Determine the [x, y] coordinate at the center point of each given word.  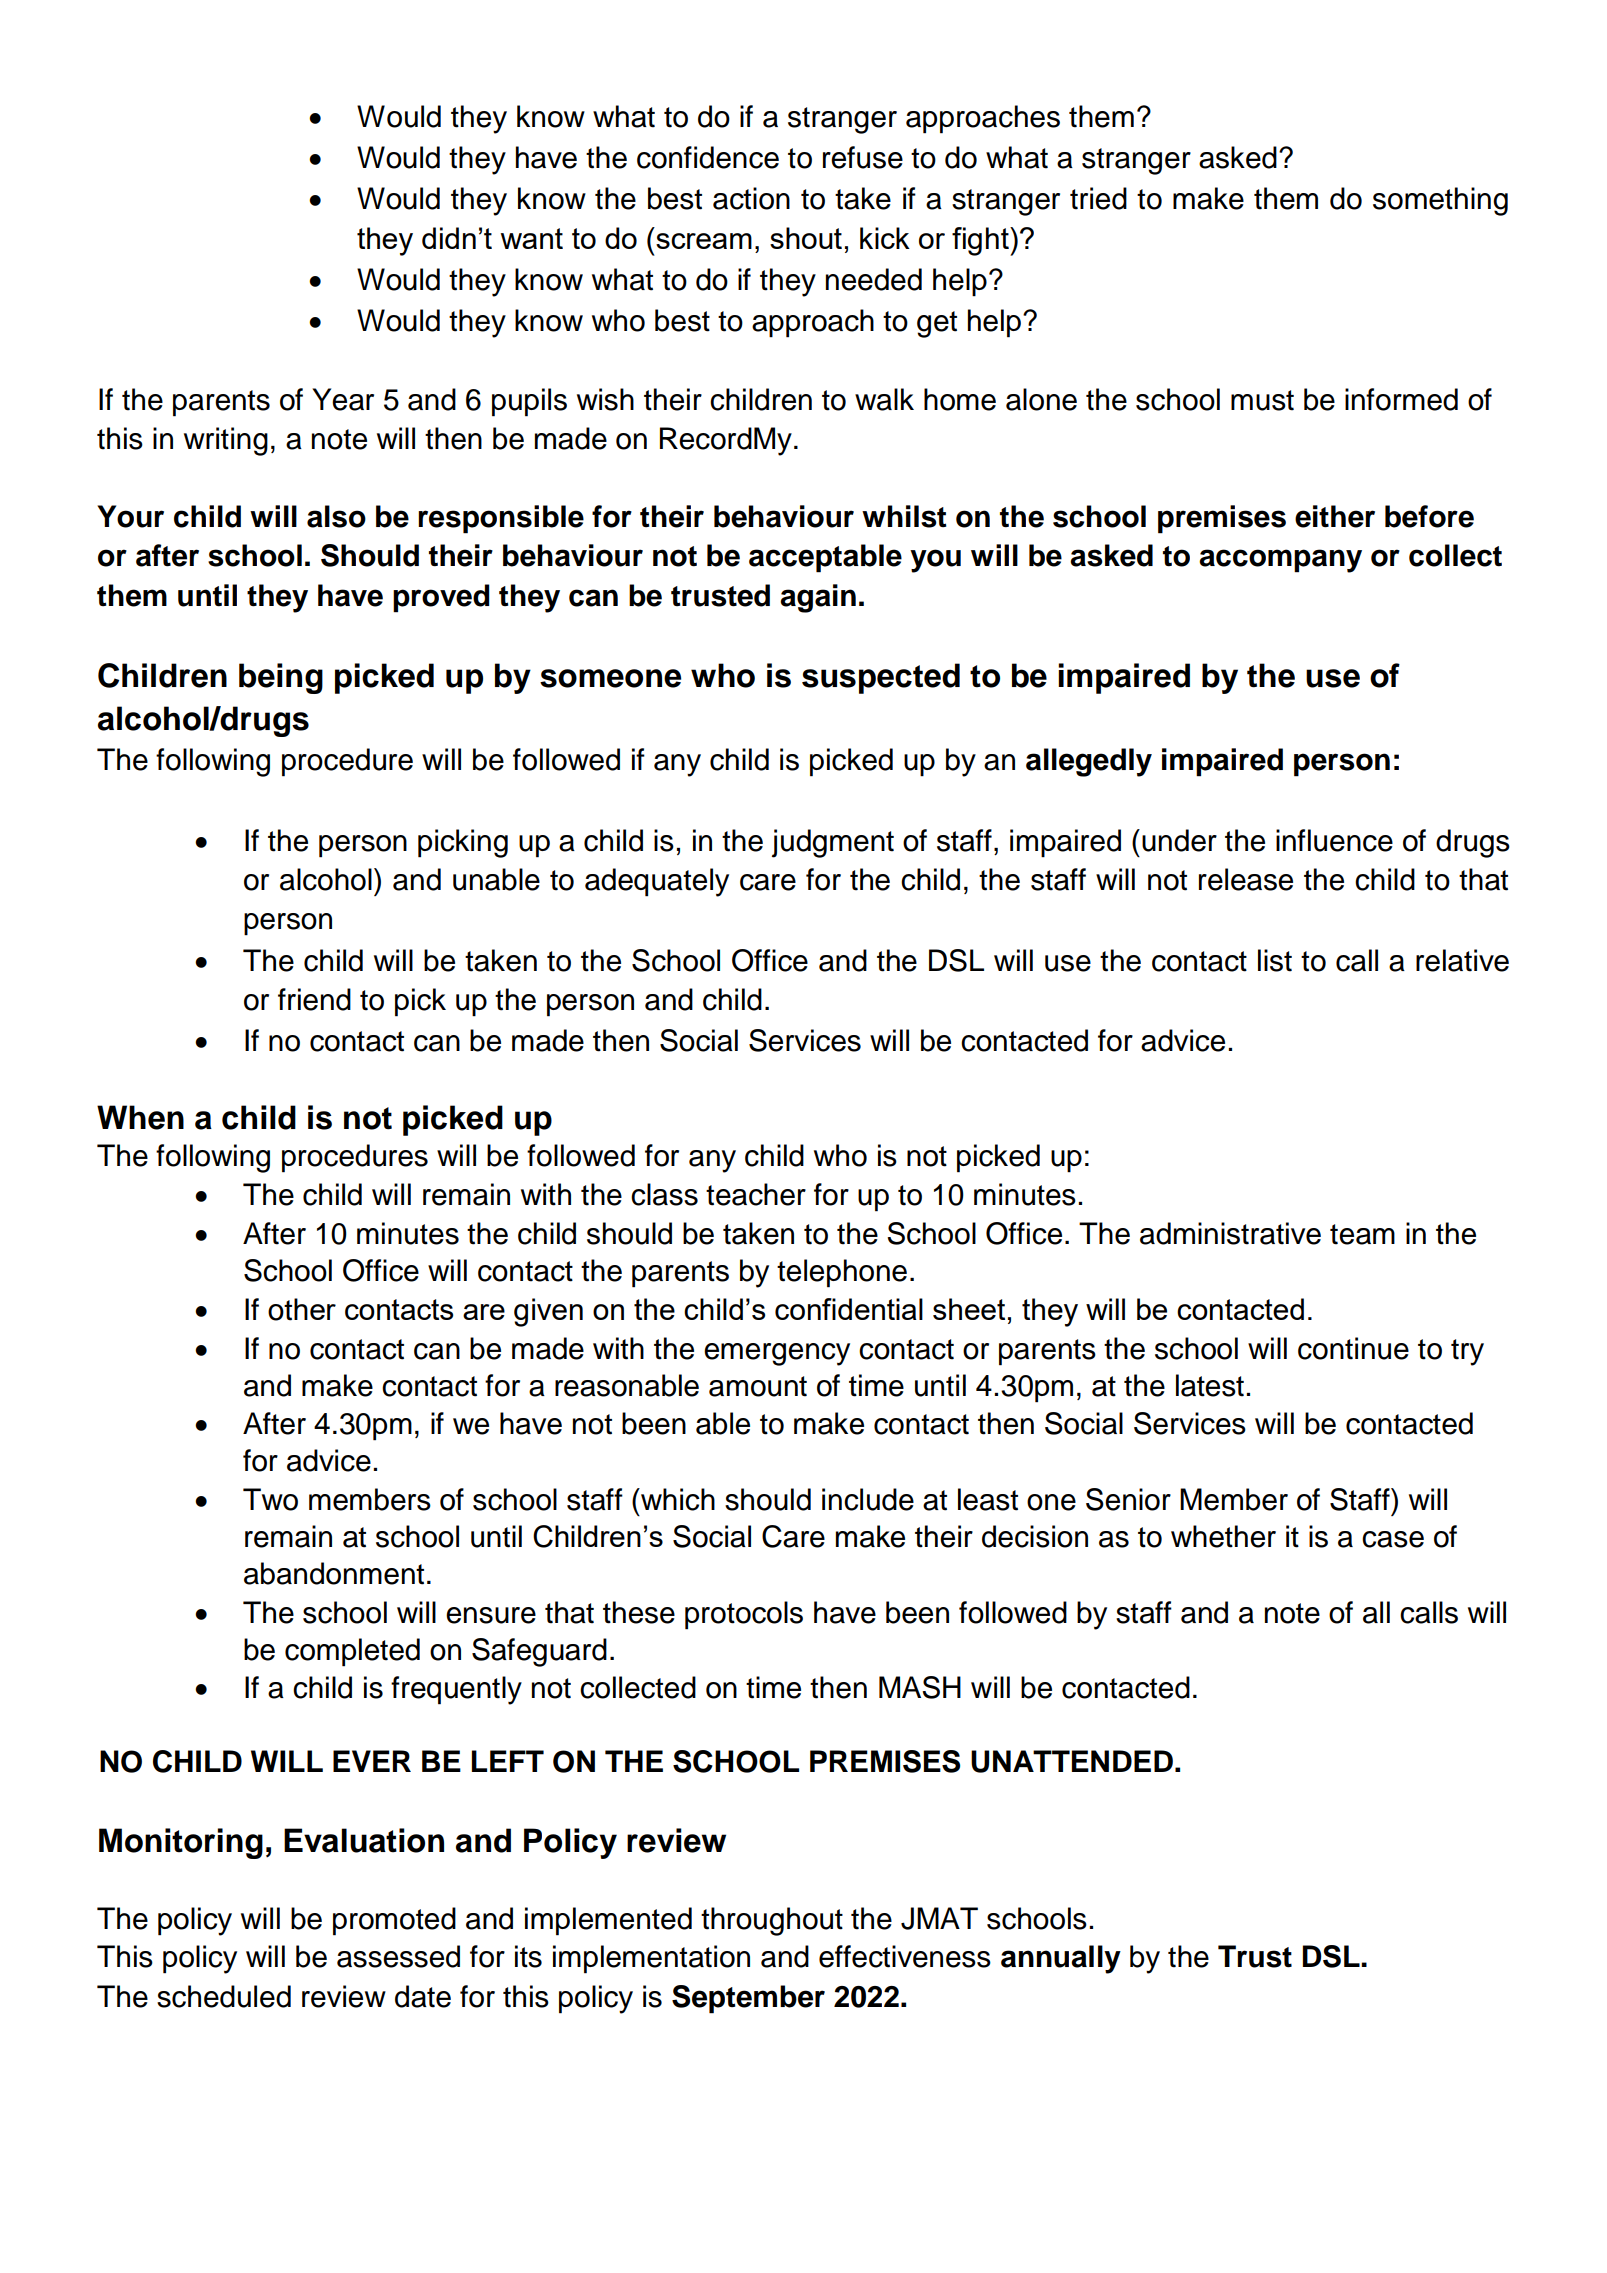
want [532, 238]
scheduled [224, 1996]
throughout [772, 1921]
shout [806, 238]
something [1440, 201]
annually [1061, 1959]
